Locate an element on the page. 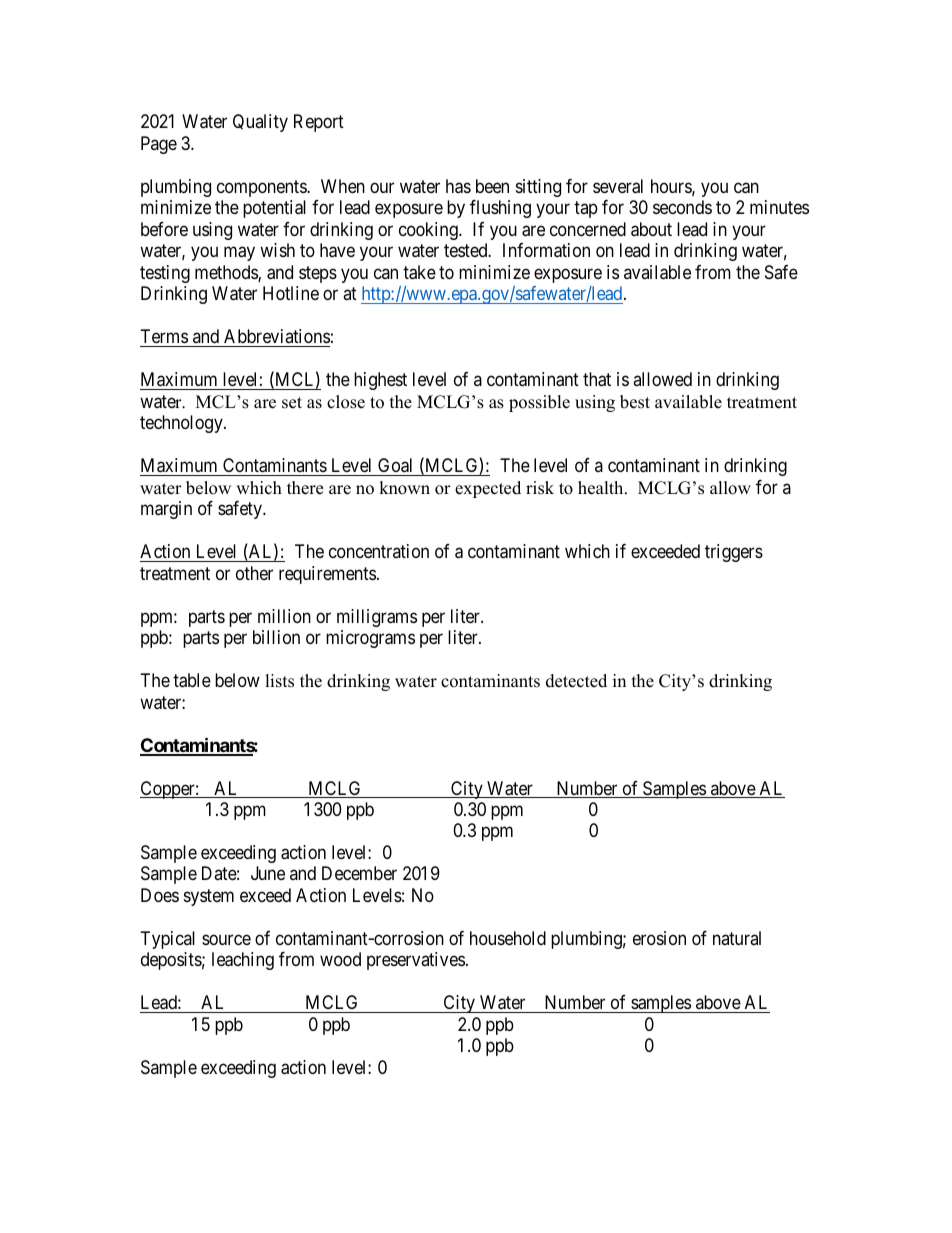  expected is located at coordinates (488, 489).
